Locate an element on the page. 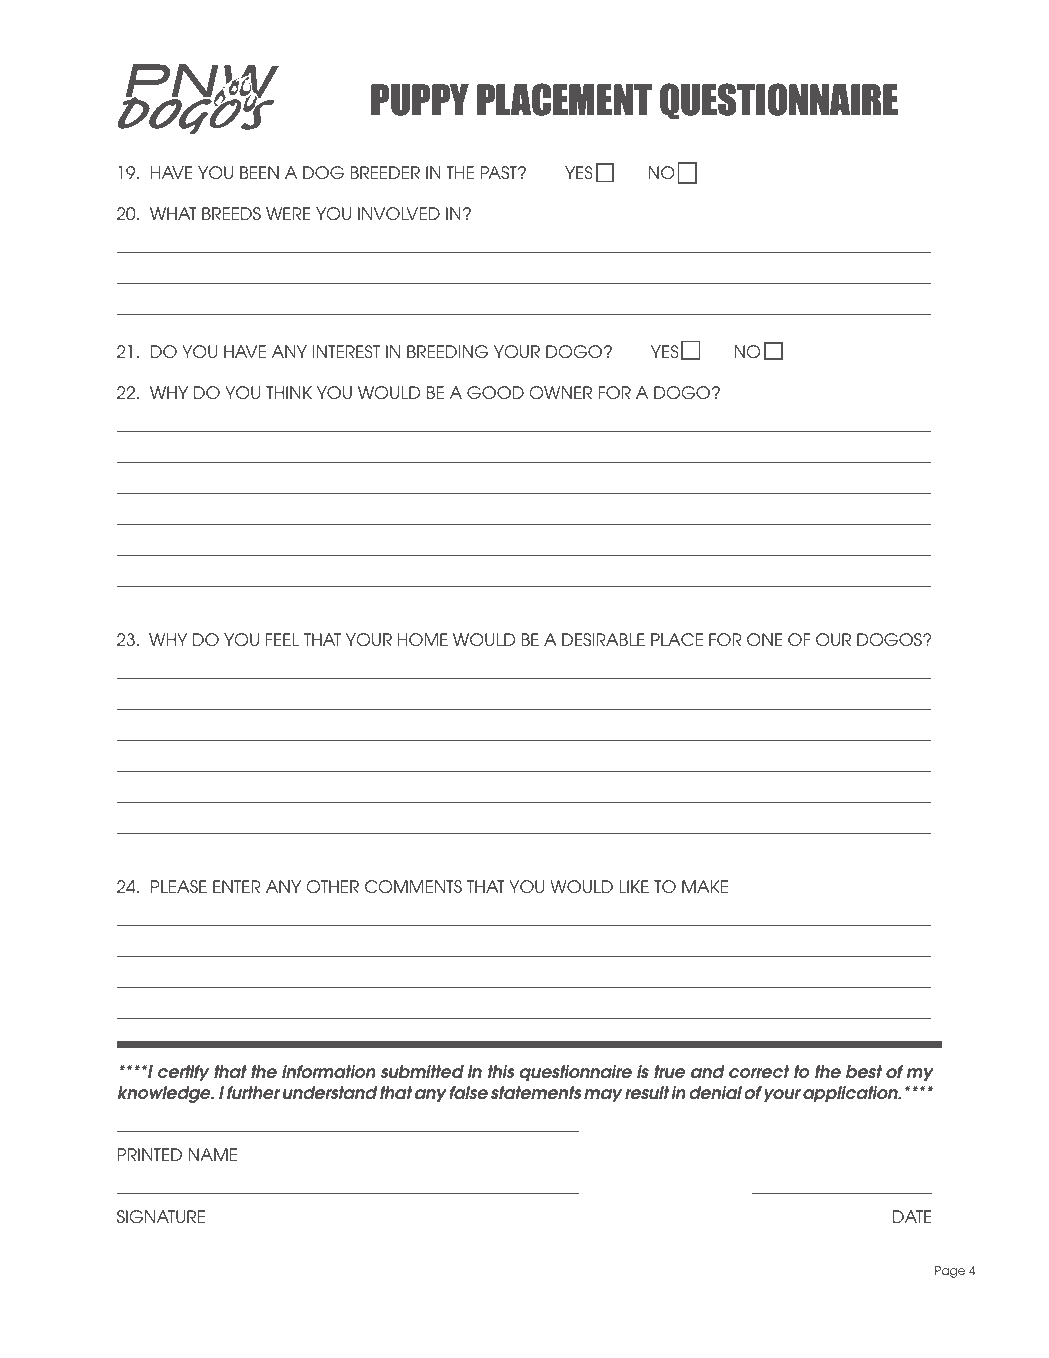  statements is located at coordinates (536, 1093).
